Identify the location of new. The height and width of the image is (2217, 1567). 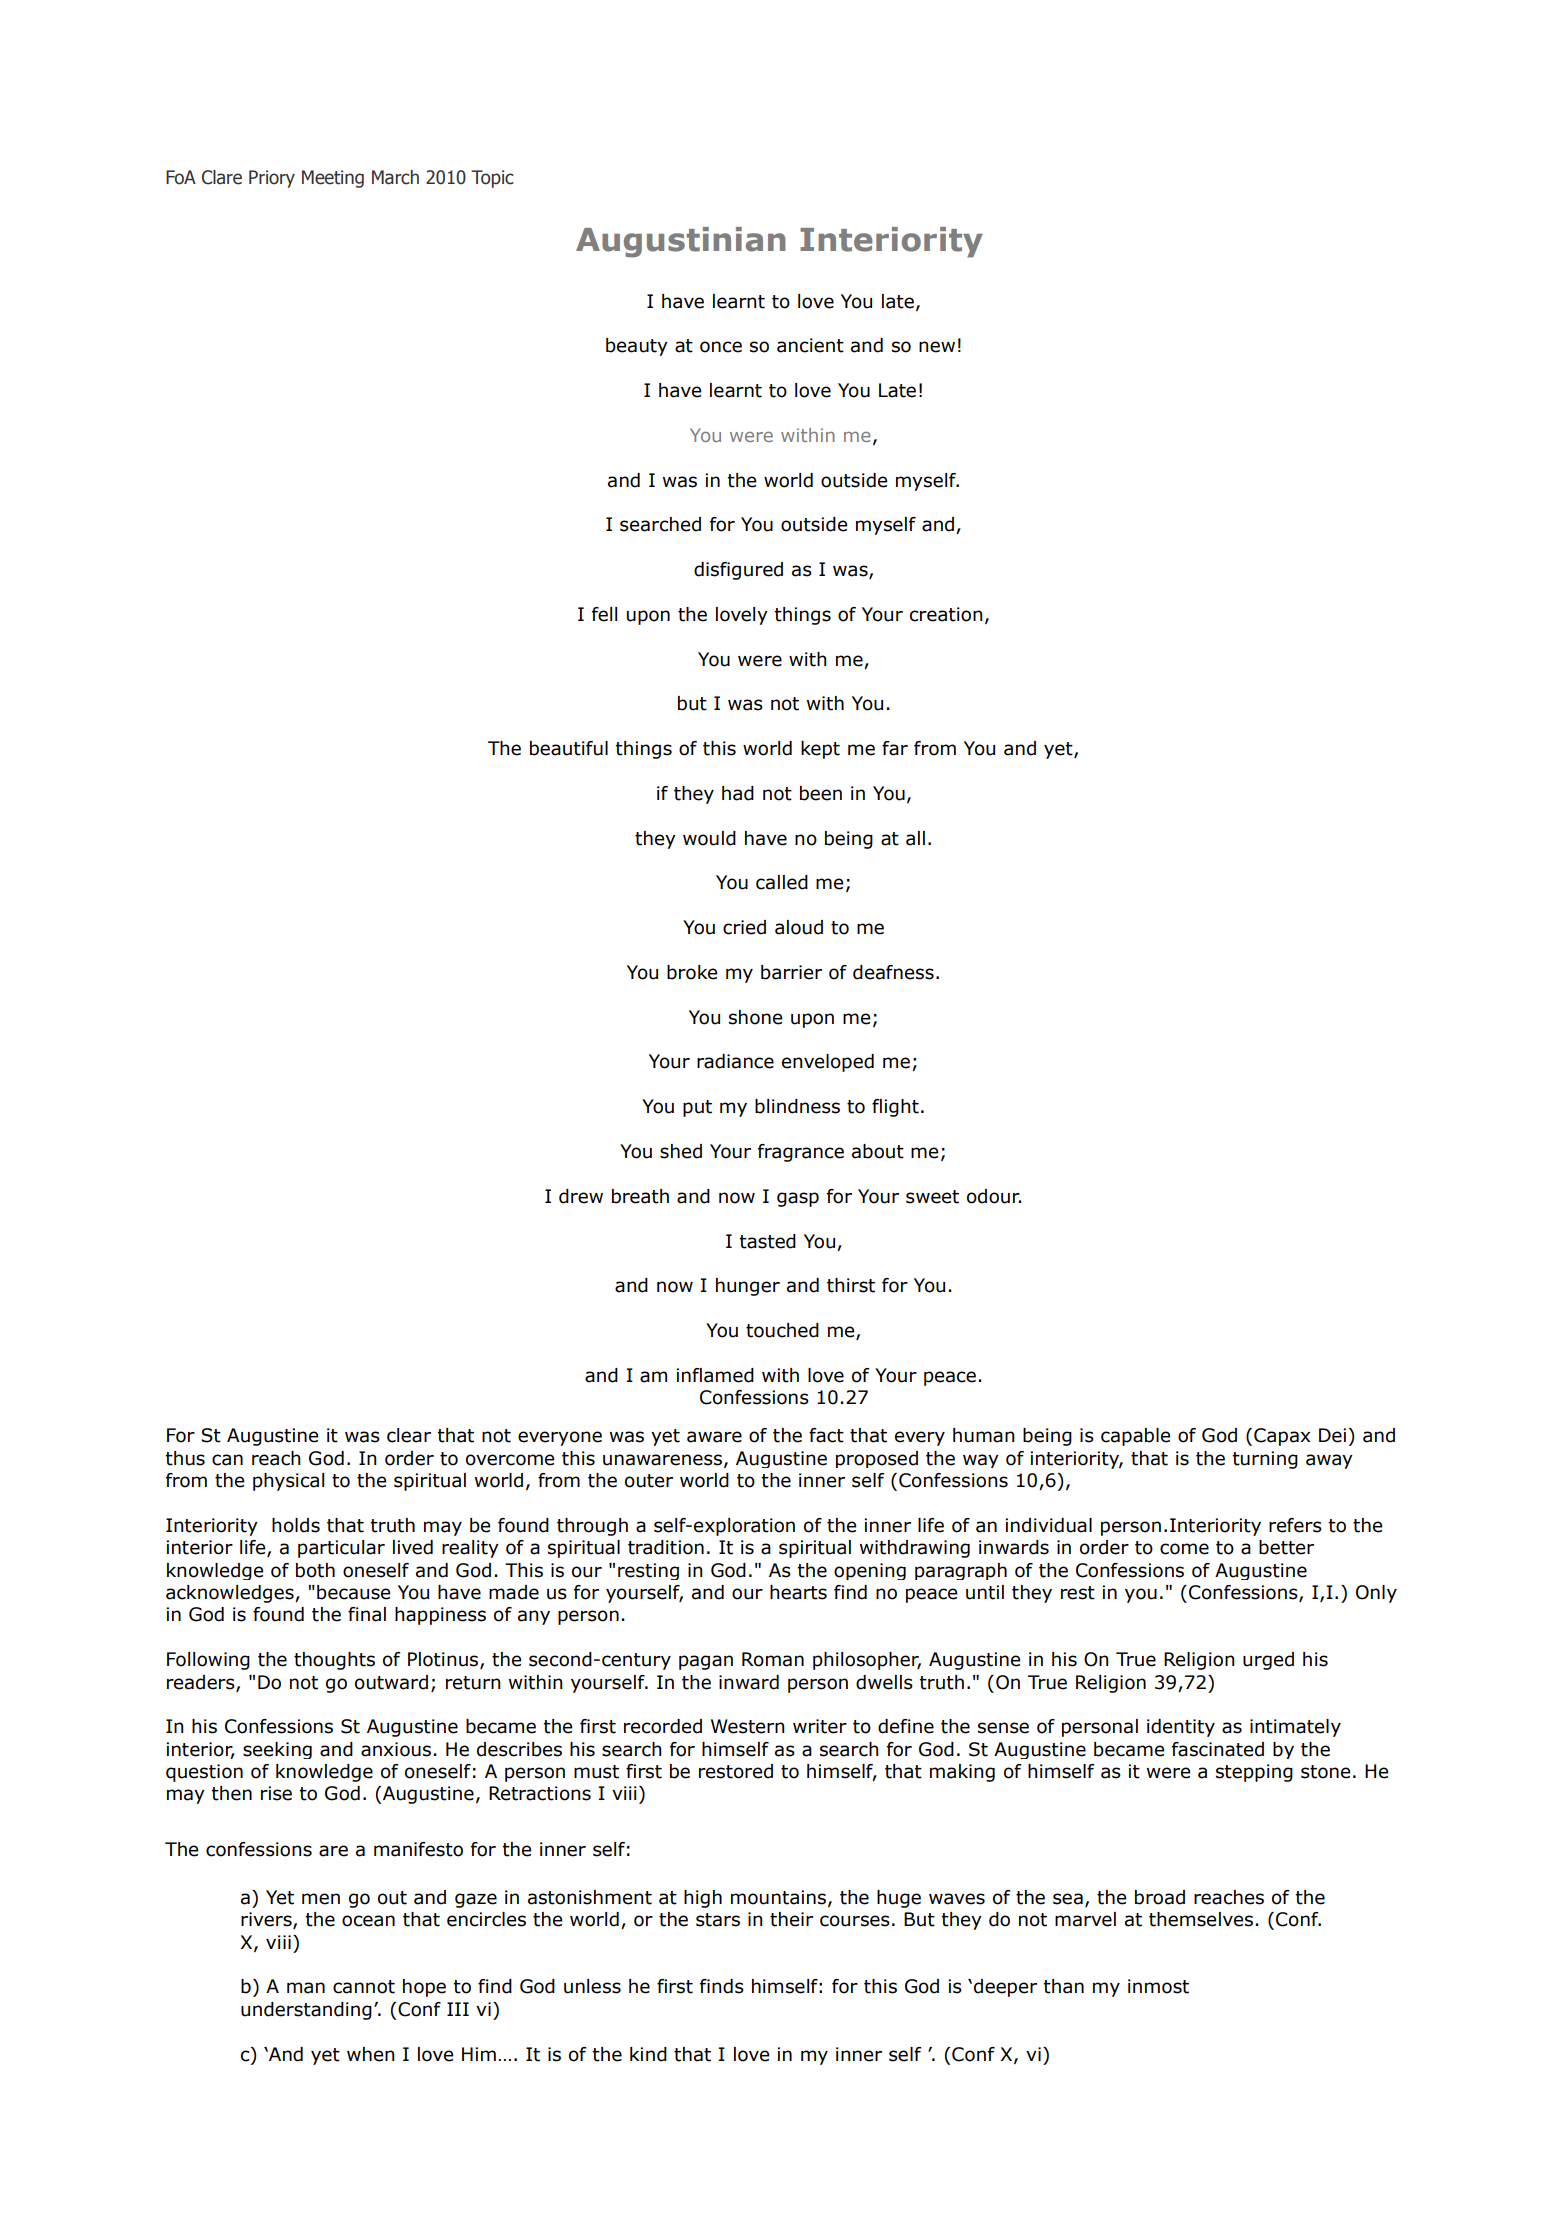
(937, 347).
